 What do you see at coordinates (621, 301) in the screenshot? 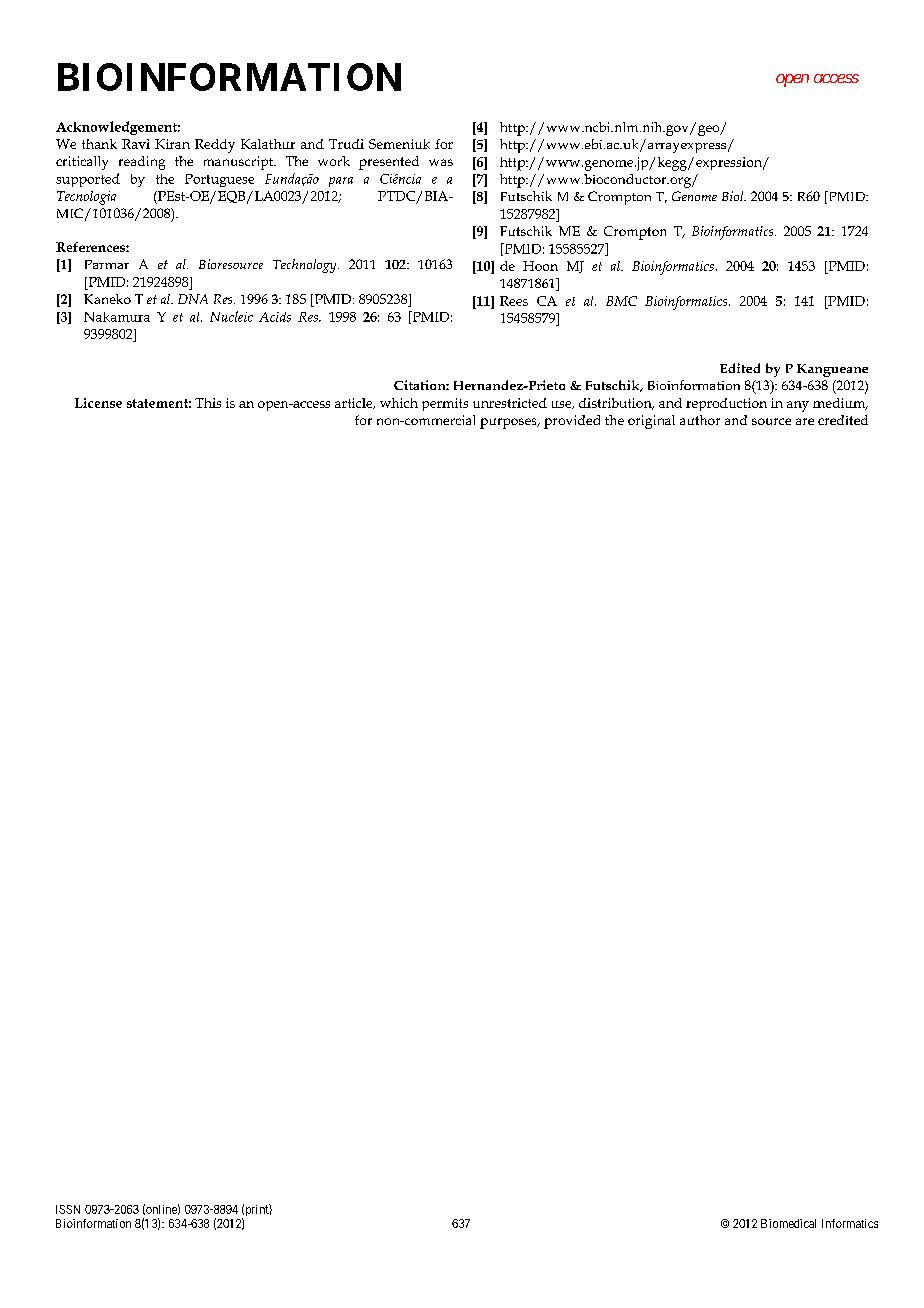
I see `BMC` at bounding box center [621, 301].
